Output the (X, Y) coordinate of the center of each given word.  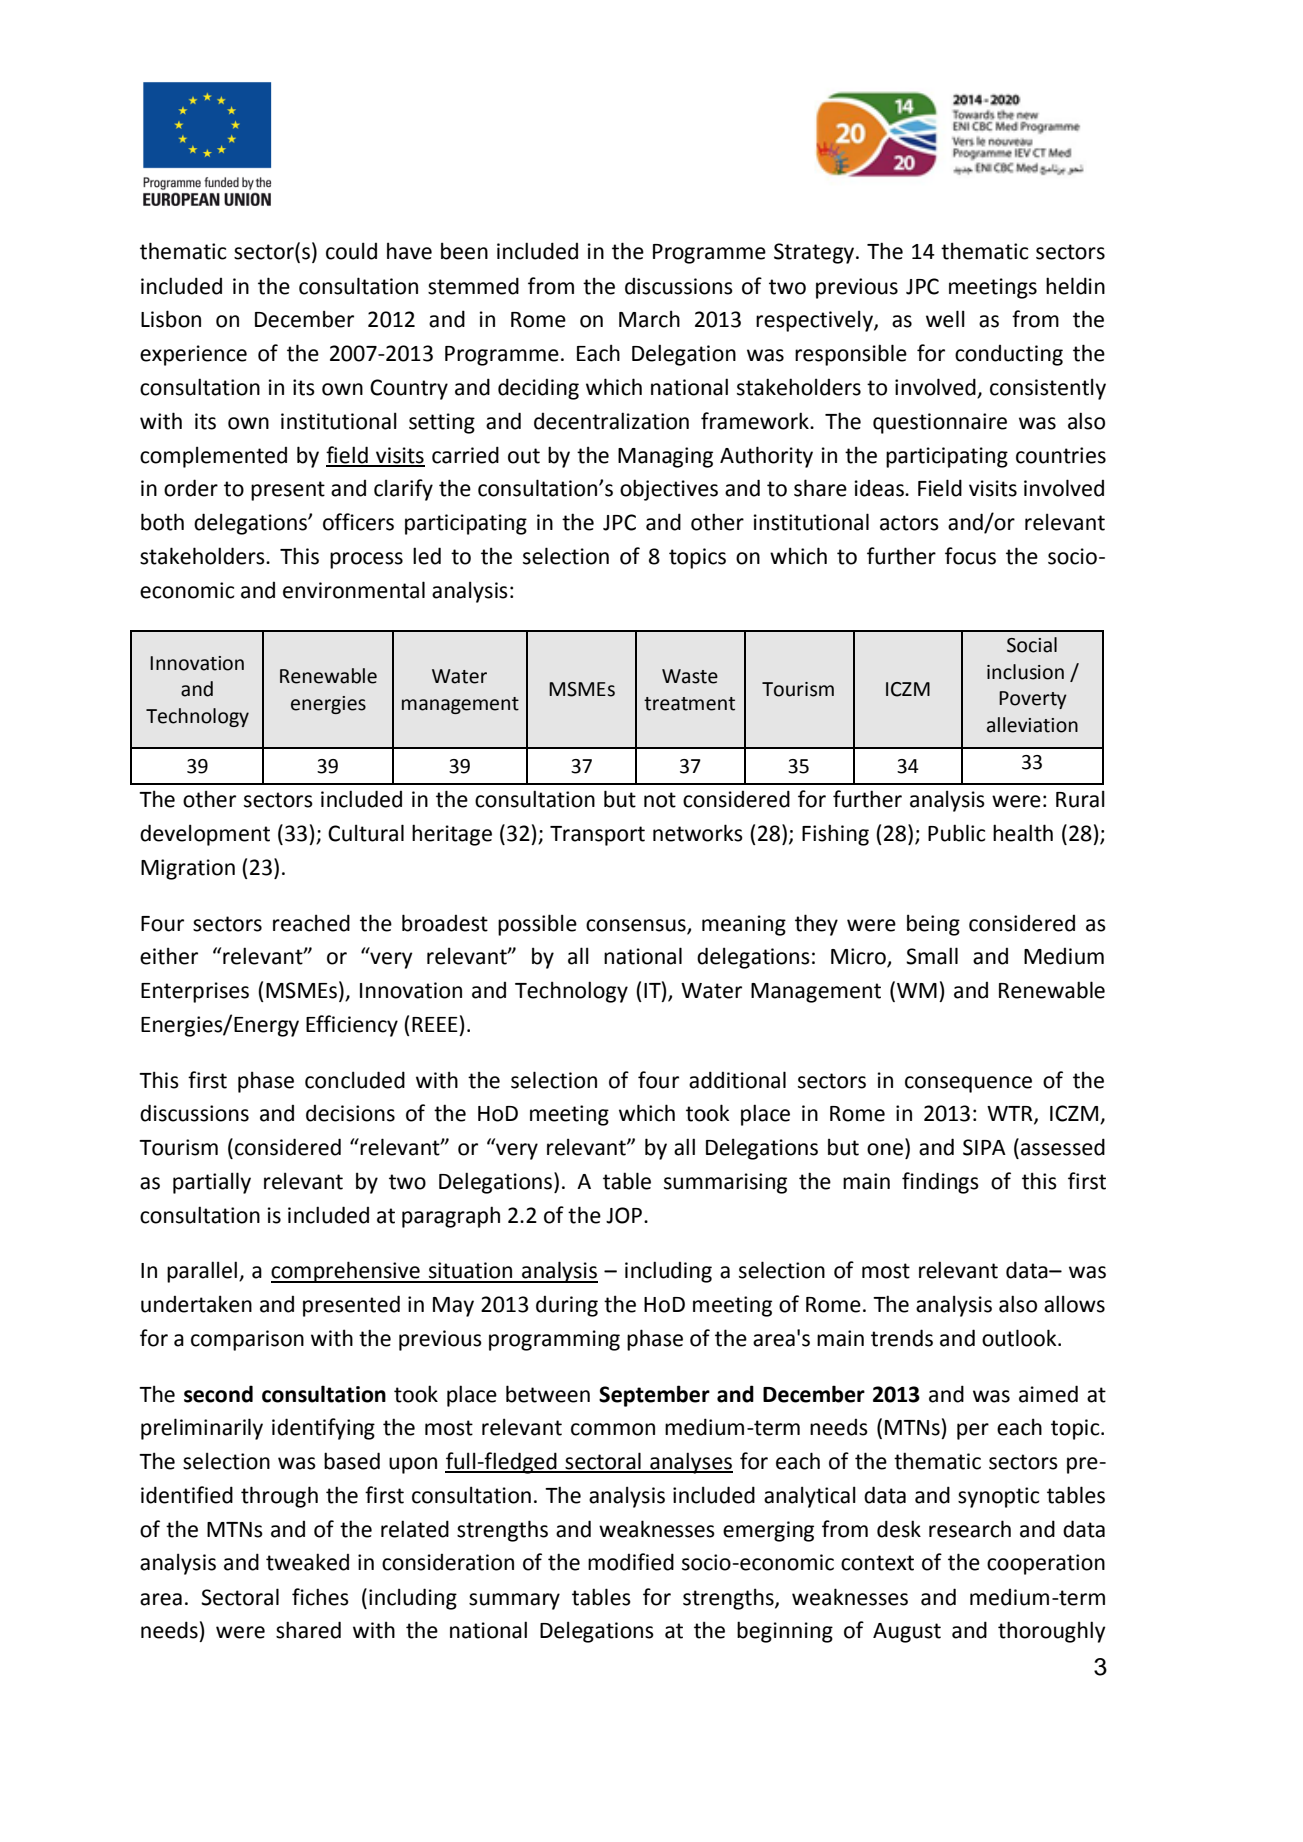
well (945, 319)
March (649, 319)
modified (631, 1562)
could (351, 251)
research (970, 1529)
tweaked (307, 1562)
